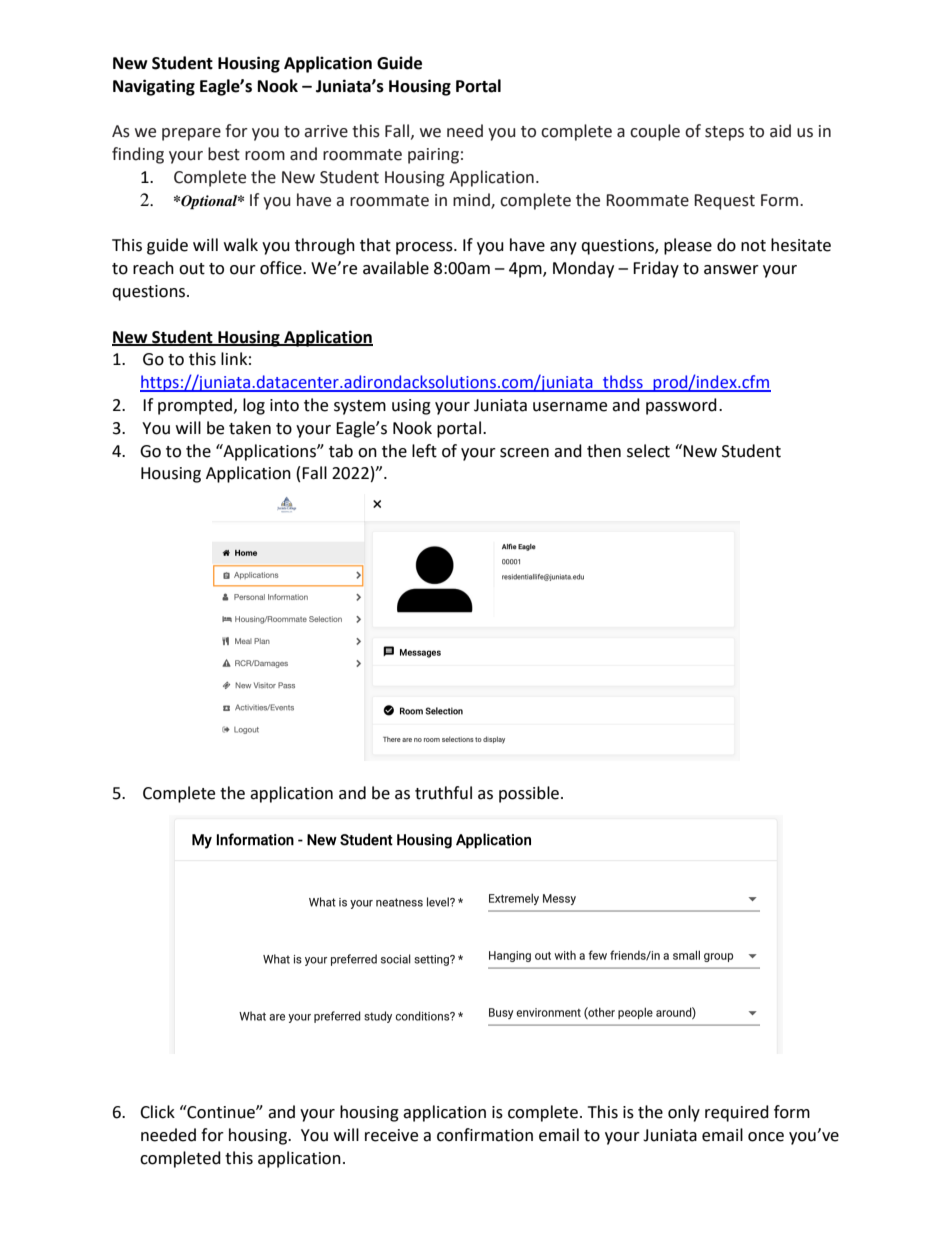  Describe the element at coordinates (524, 453) in the document. I see `screen` at that location.
